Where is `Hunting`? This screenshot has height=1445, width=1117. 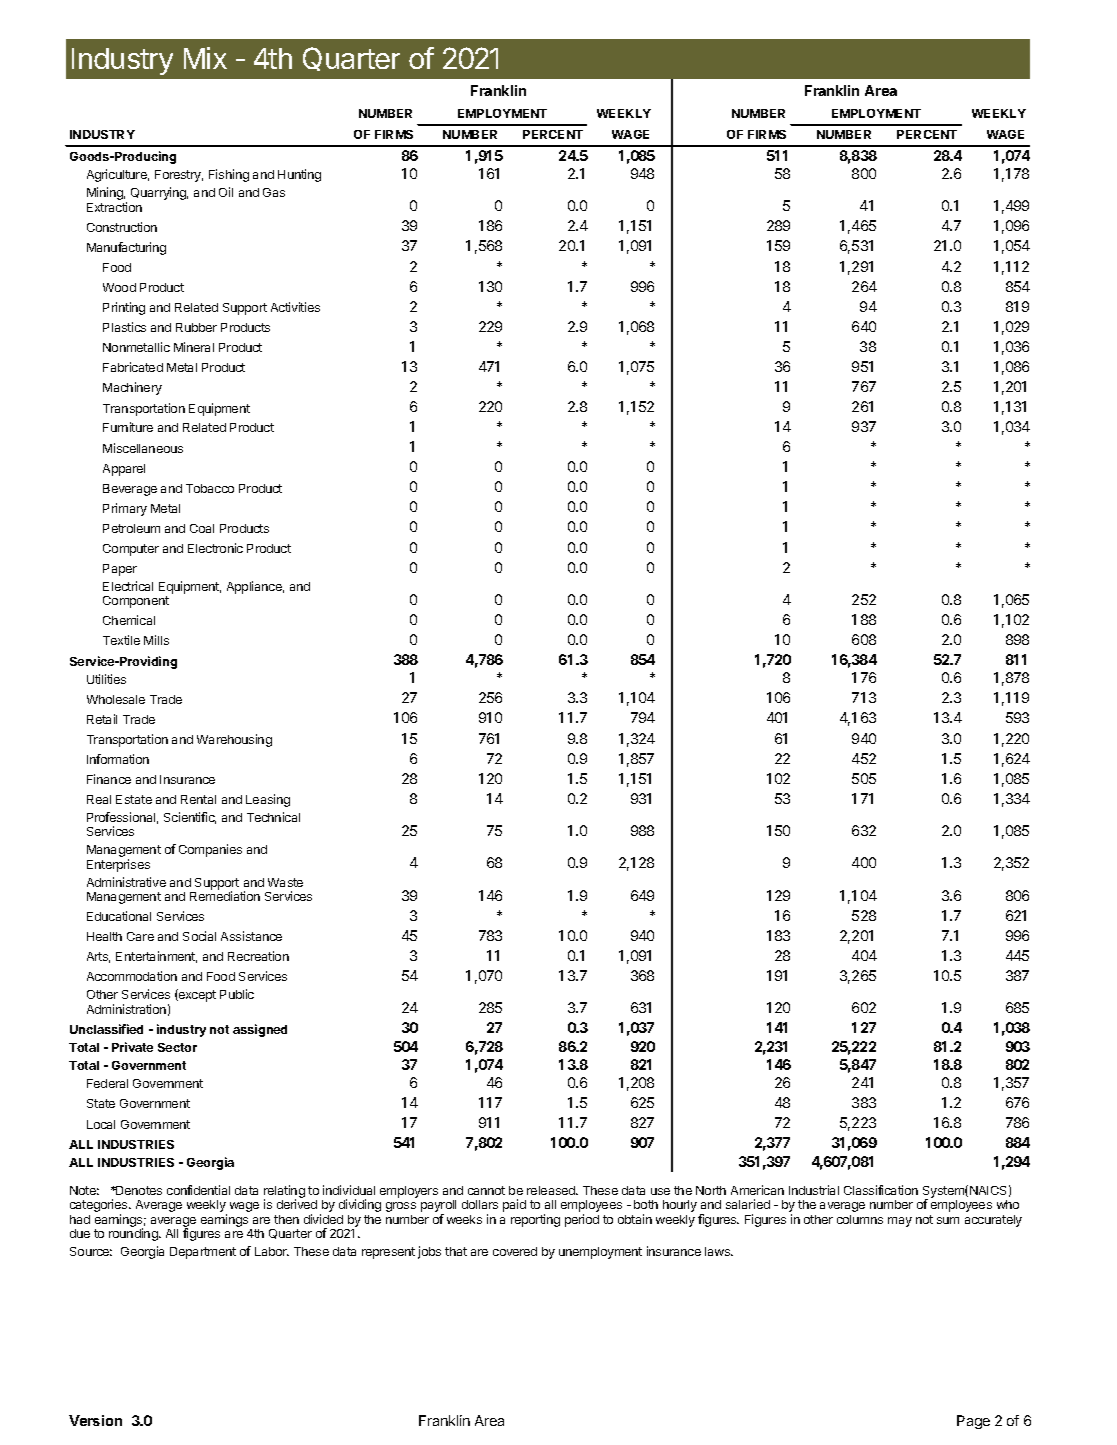
Hunting is located at coordinates (299, 175).
